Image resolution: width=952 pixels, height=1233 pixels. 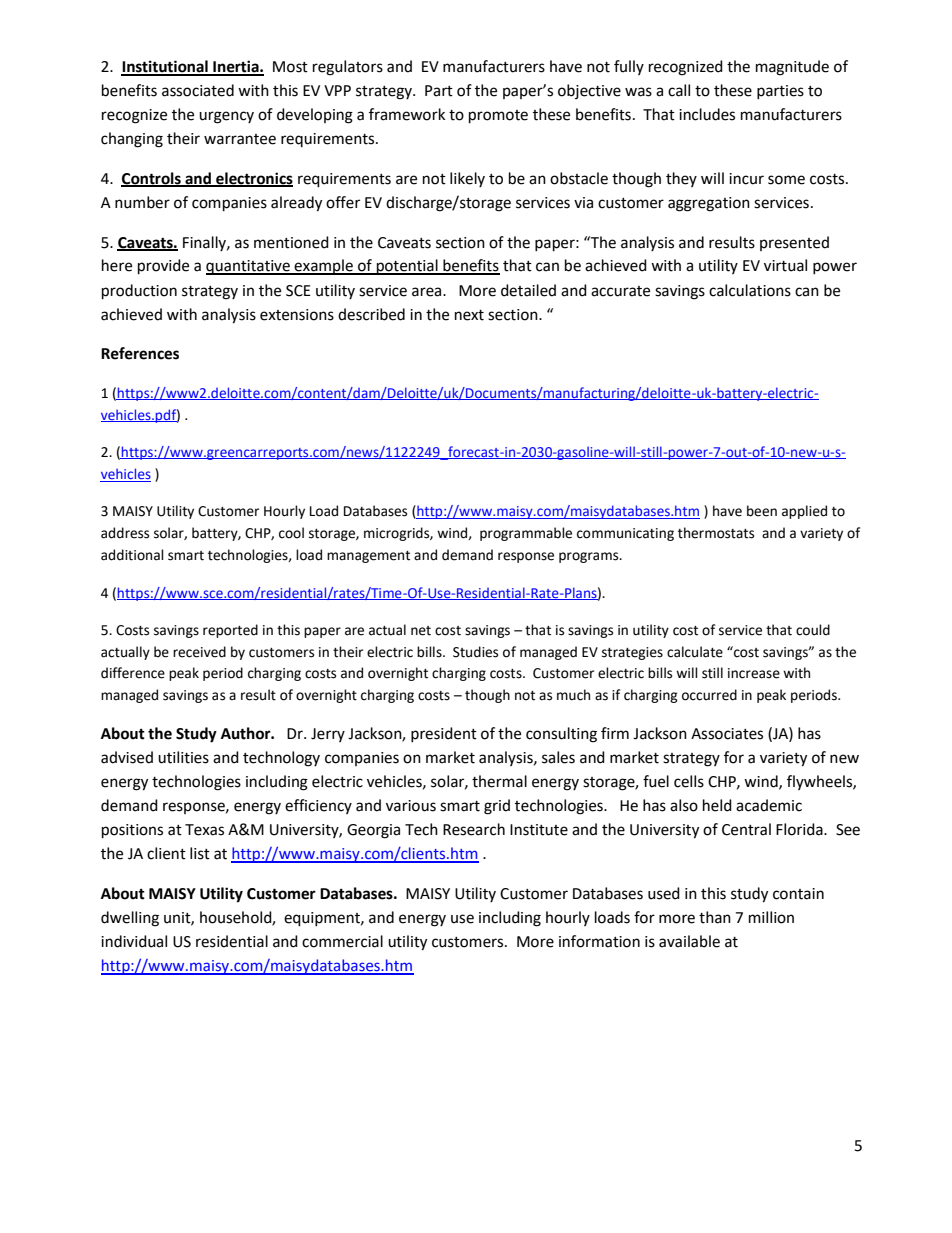 I want to click on dwelling, so click(x=130, y=919).
